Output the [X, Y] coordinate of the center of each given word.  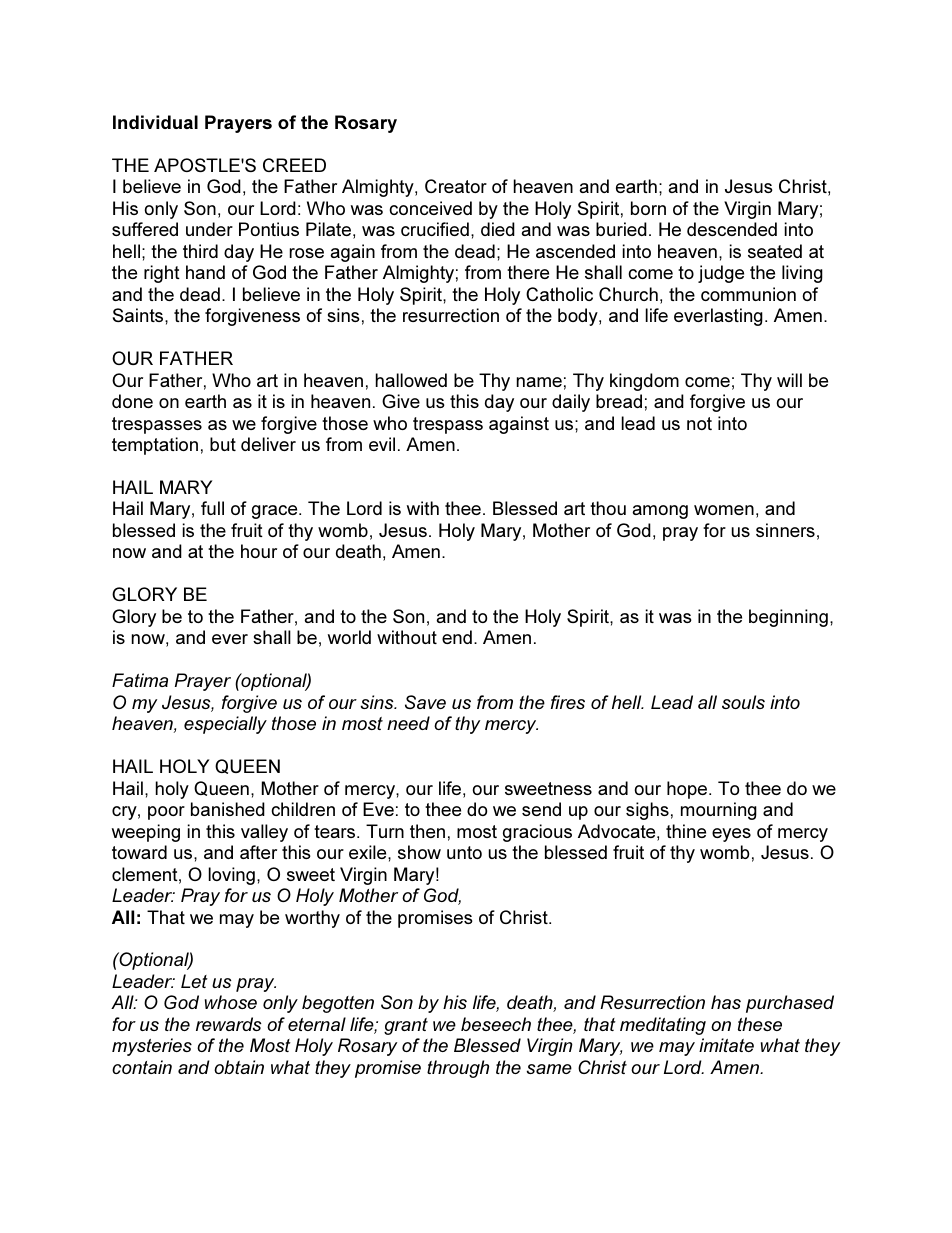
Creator [456, 186]
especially [225, 725]
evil [382, 444]
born [648, 208]
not [699, 423]
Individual [155, 122]
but [223, 444]
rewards [229, 1024]
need [408, 723]
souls [743, 702]
